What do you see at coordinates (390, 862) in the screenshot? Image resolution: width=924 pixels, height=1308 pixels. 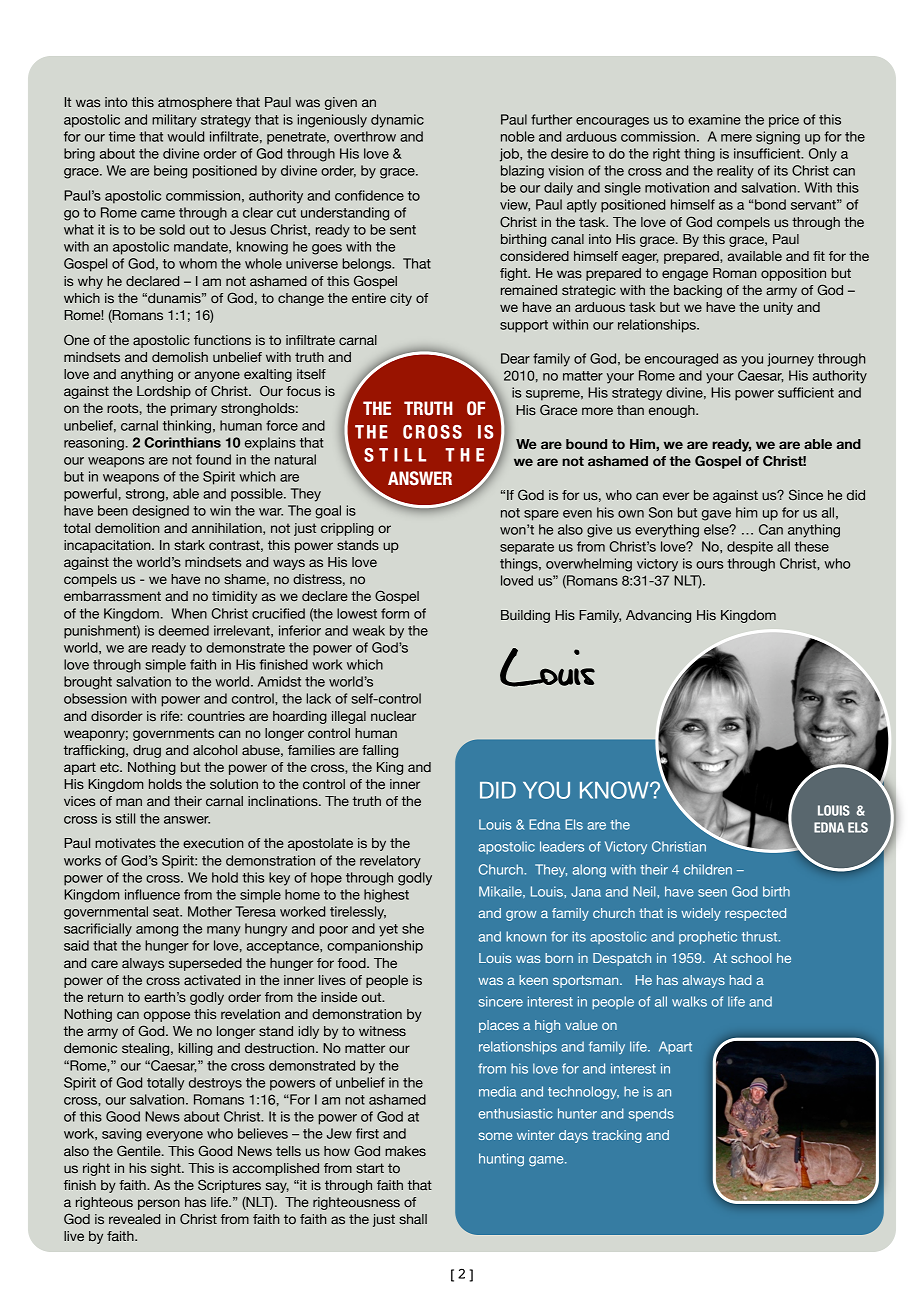 I see `revelatory` at bounding box center [390, 862].
